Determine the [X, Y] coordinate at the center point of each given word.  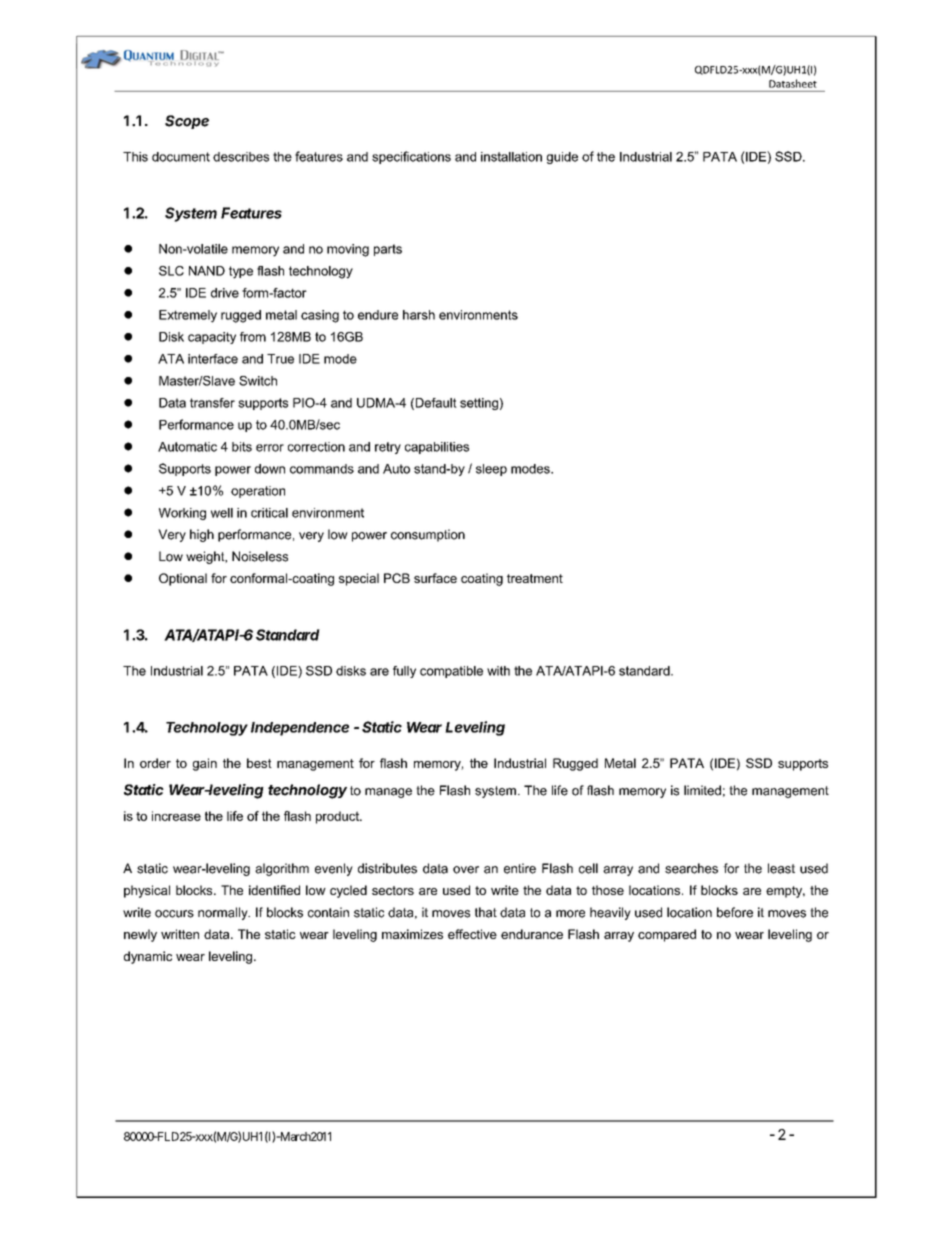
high [202, 535]
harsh [419, 315]
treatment [535, 578]
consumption [428, 535]
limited [702, 790]
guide [562, 158]
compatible [451, 672]
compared [667, 935]
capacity [212, 338]
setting [479, 404]
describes [241, 157]
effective [472, 934]
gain [205, 764]
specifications [411, 157]
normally [224, 913]
